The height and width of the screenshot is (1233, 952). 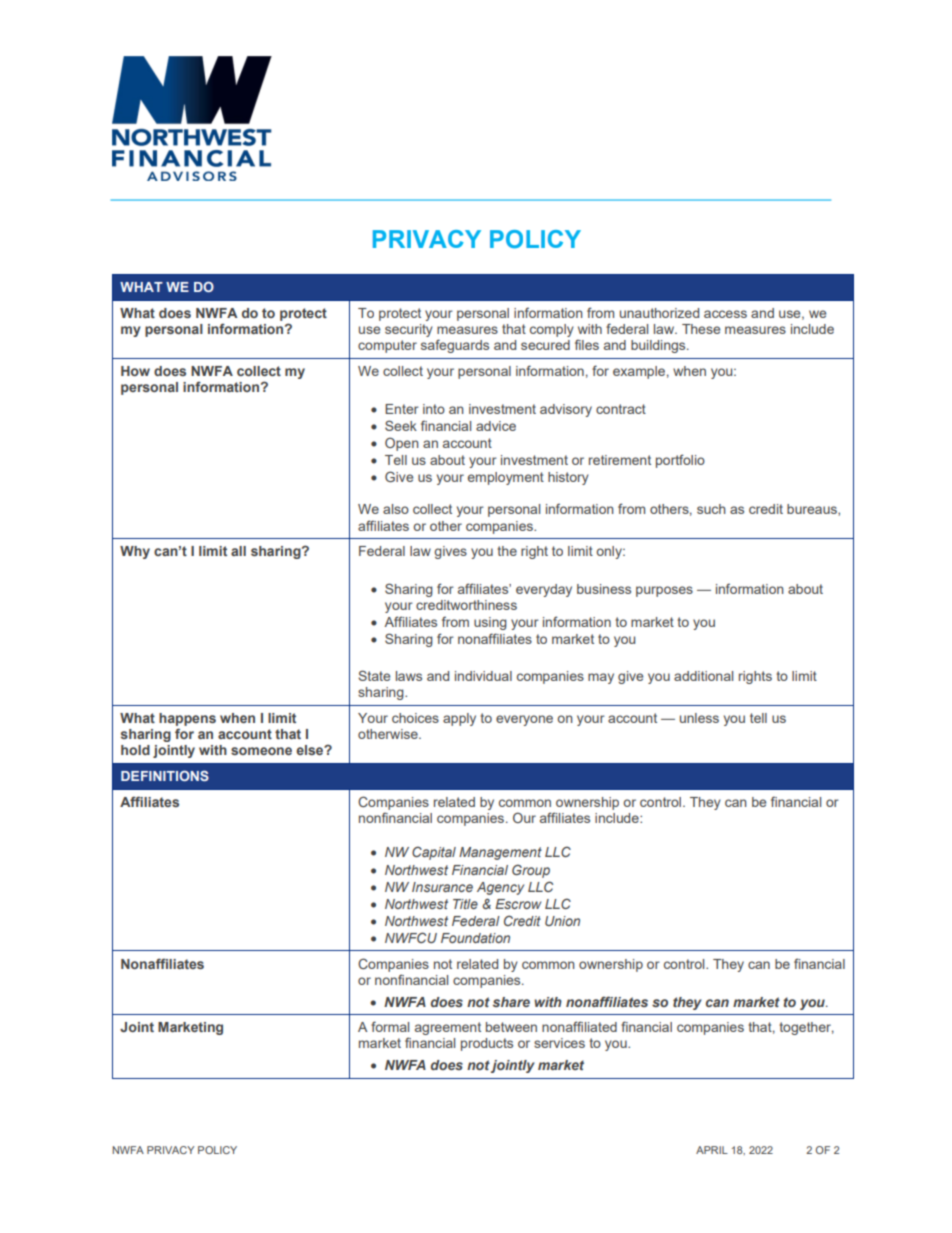 What do you see at coordinates (238, 551) in the screenshot?
I see `all` at bounding box center [238, 551].
